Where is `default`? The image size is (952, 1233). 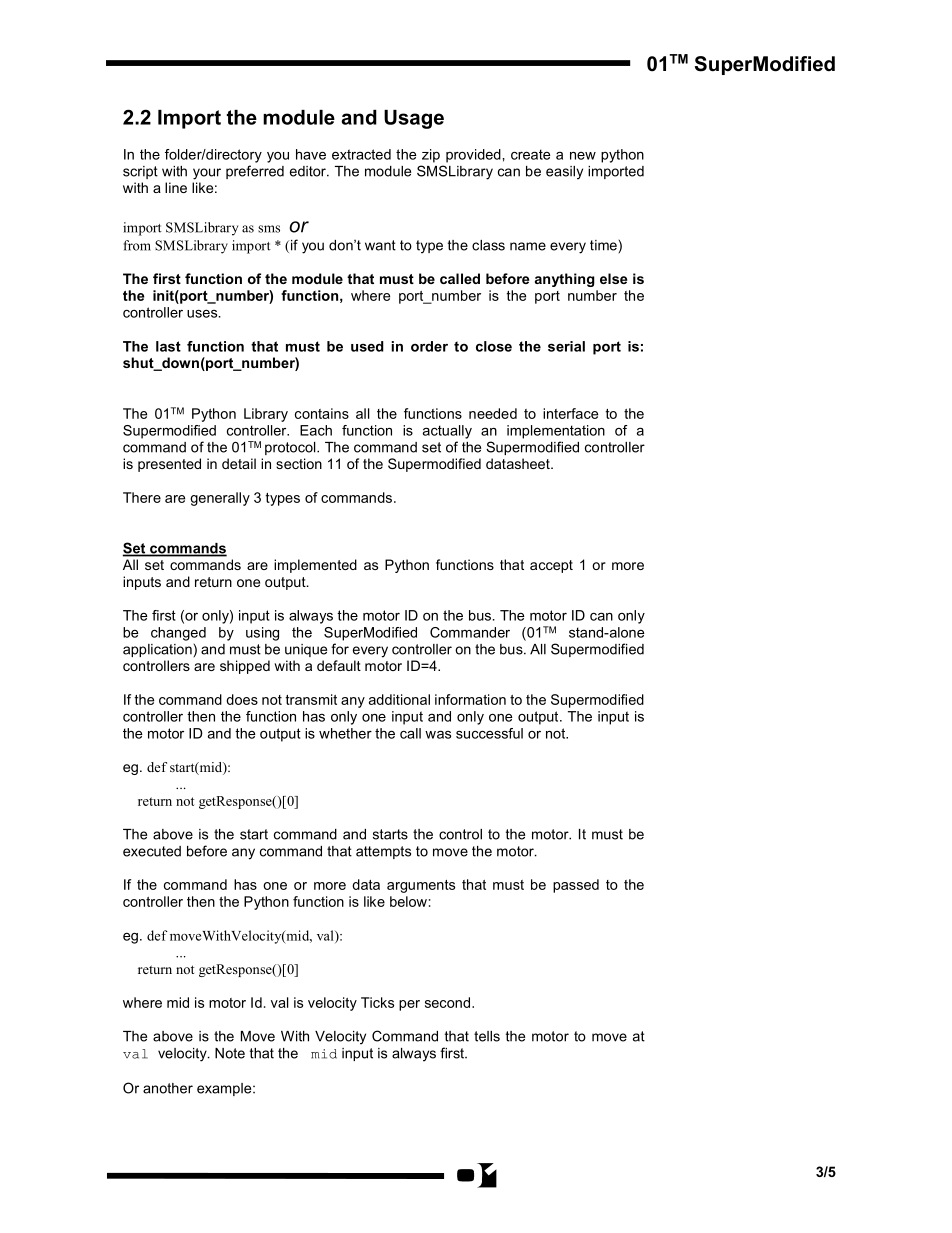 default is located at coordinates (339, 665).
